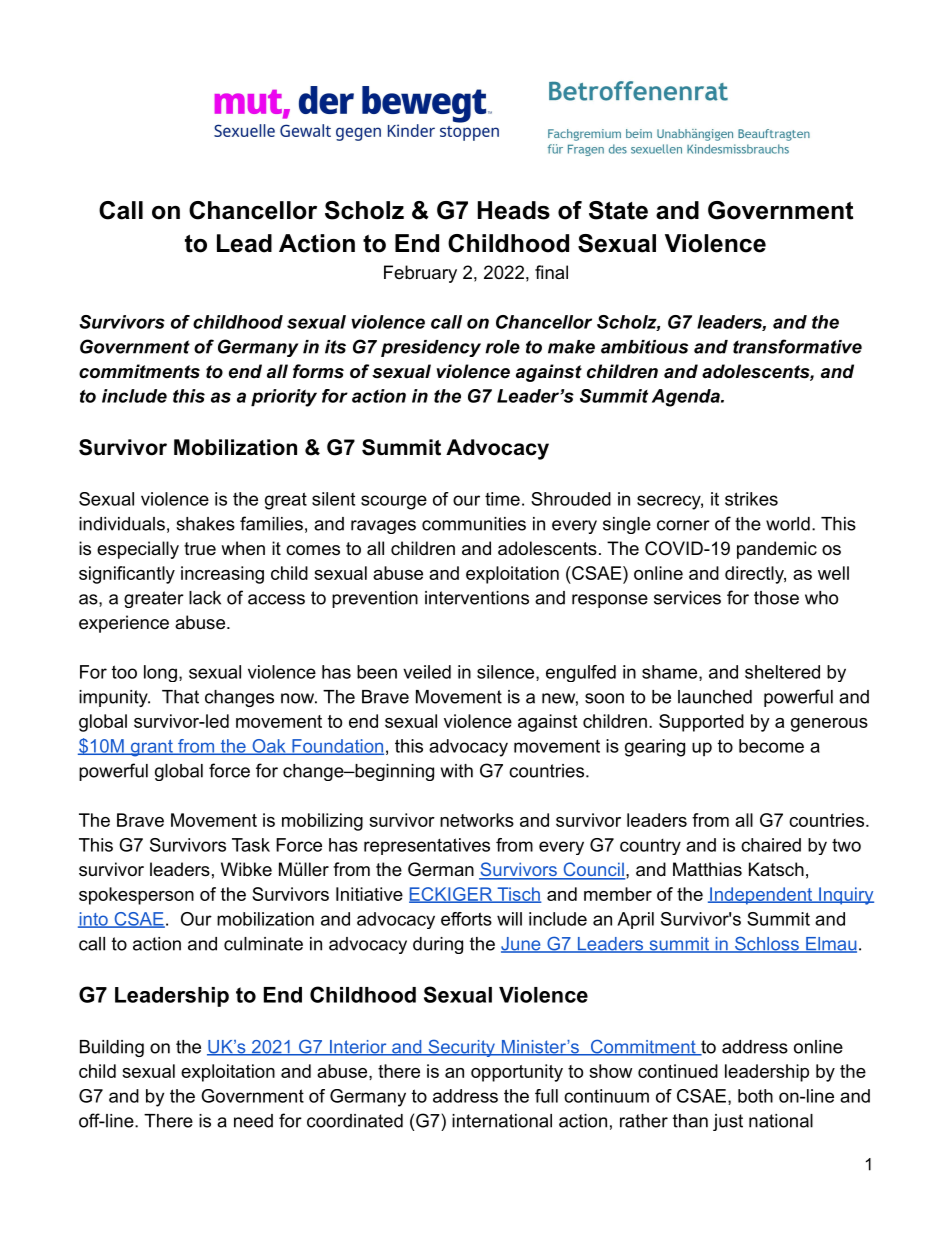 The image size is (952, 1233). Describe the element at coordinates (761, 896) in the image. I see `Independent` at that location.
